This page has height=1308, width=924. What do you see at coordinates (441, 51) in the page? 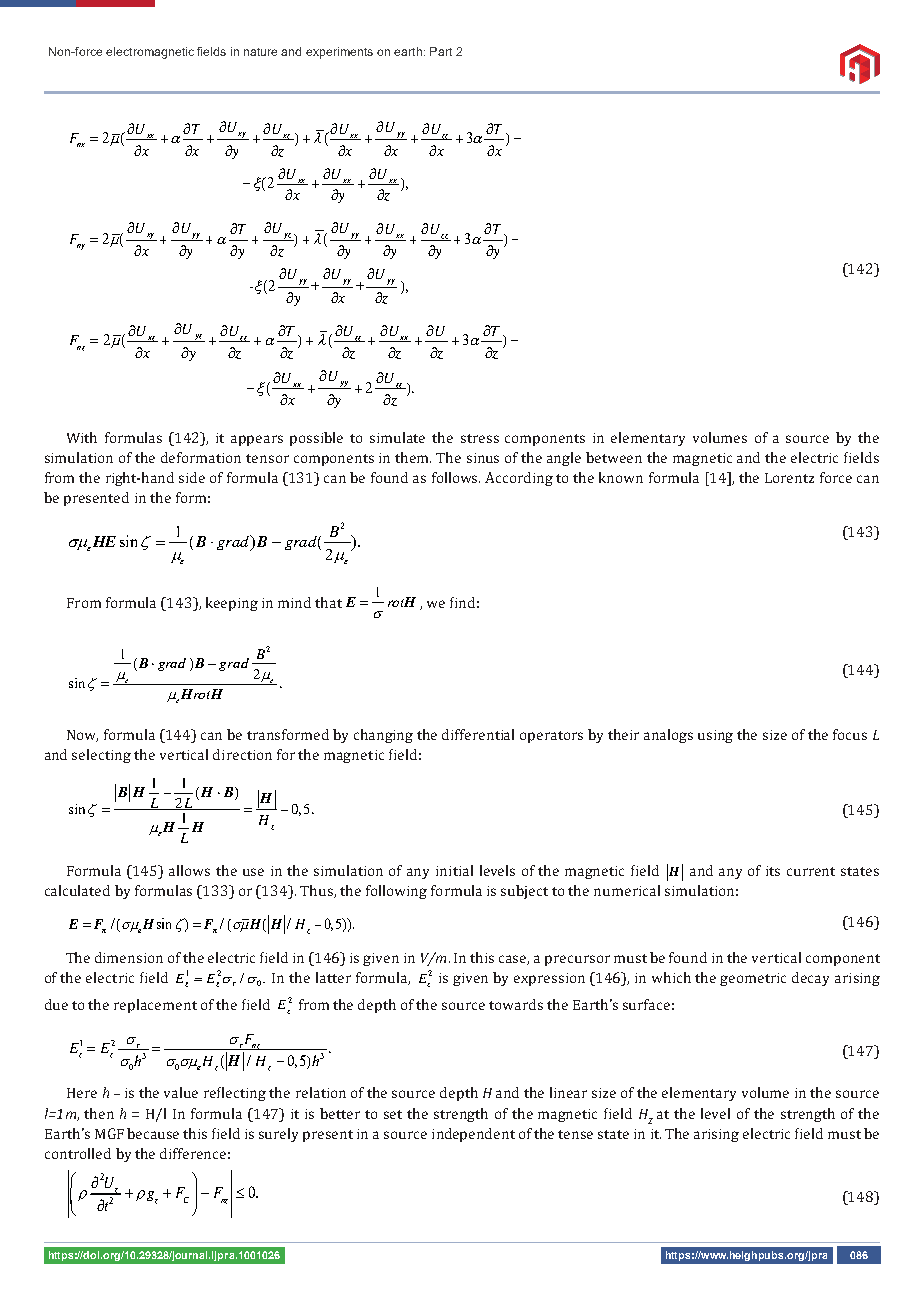
I see `Part` at bounding box center [441, 51].
